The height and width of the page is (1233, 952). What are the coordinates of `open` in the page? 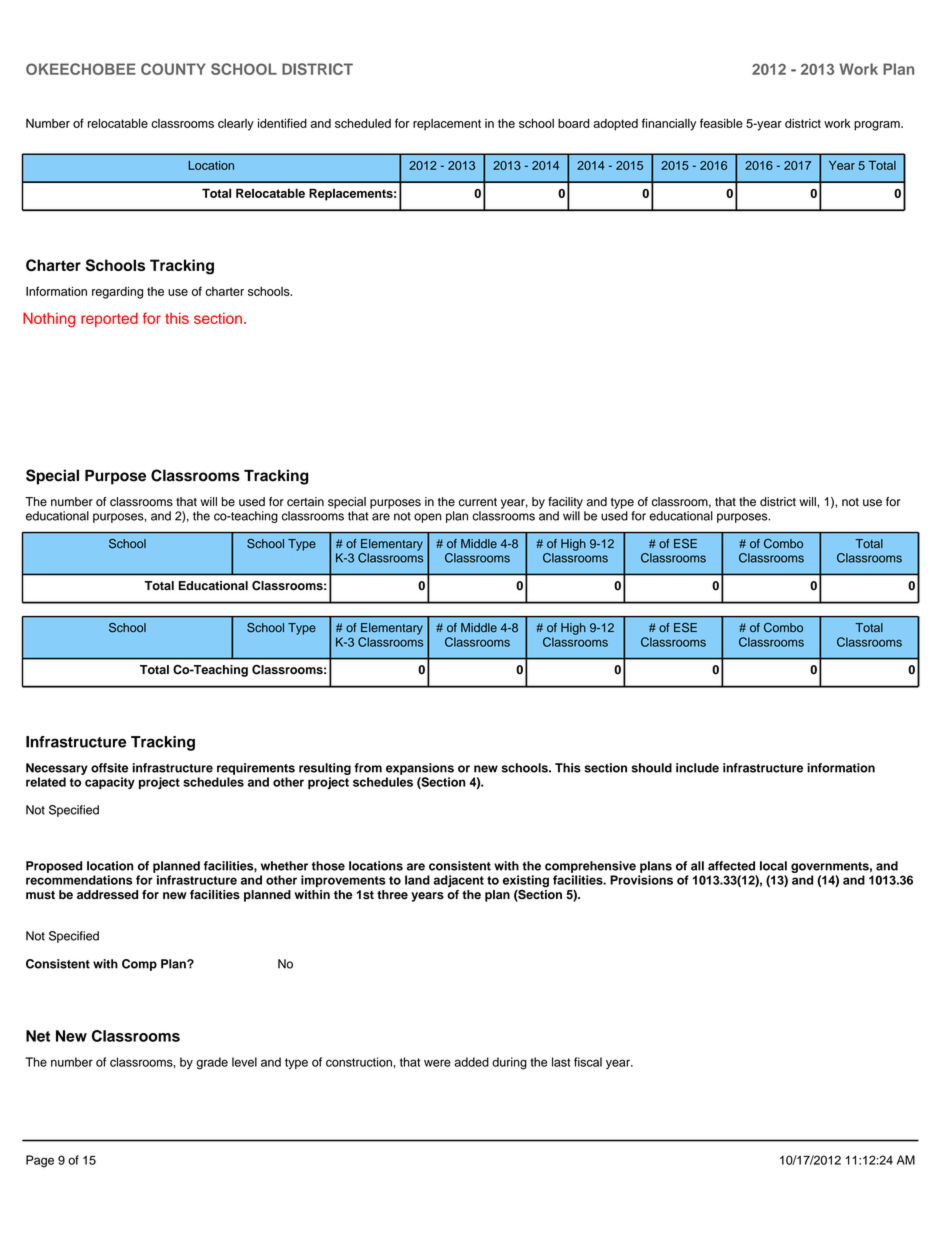 It's located at (427, 518).
